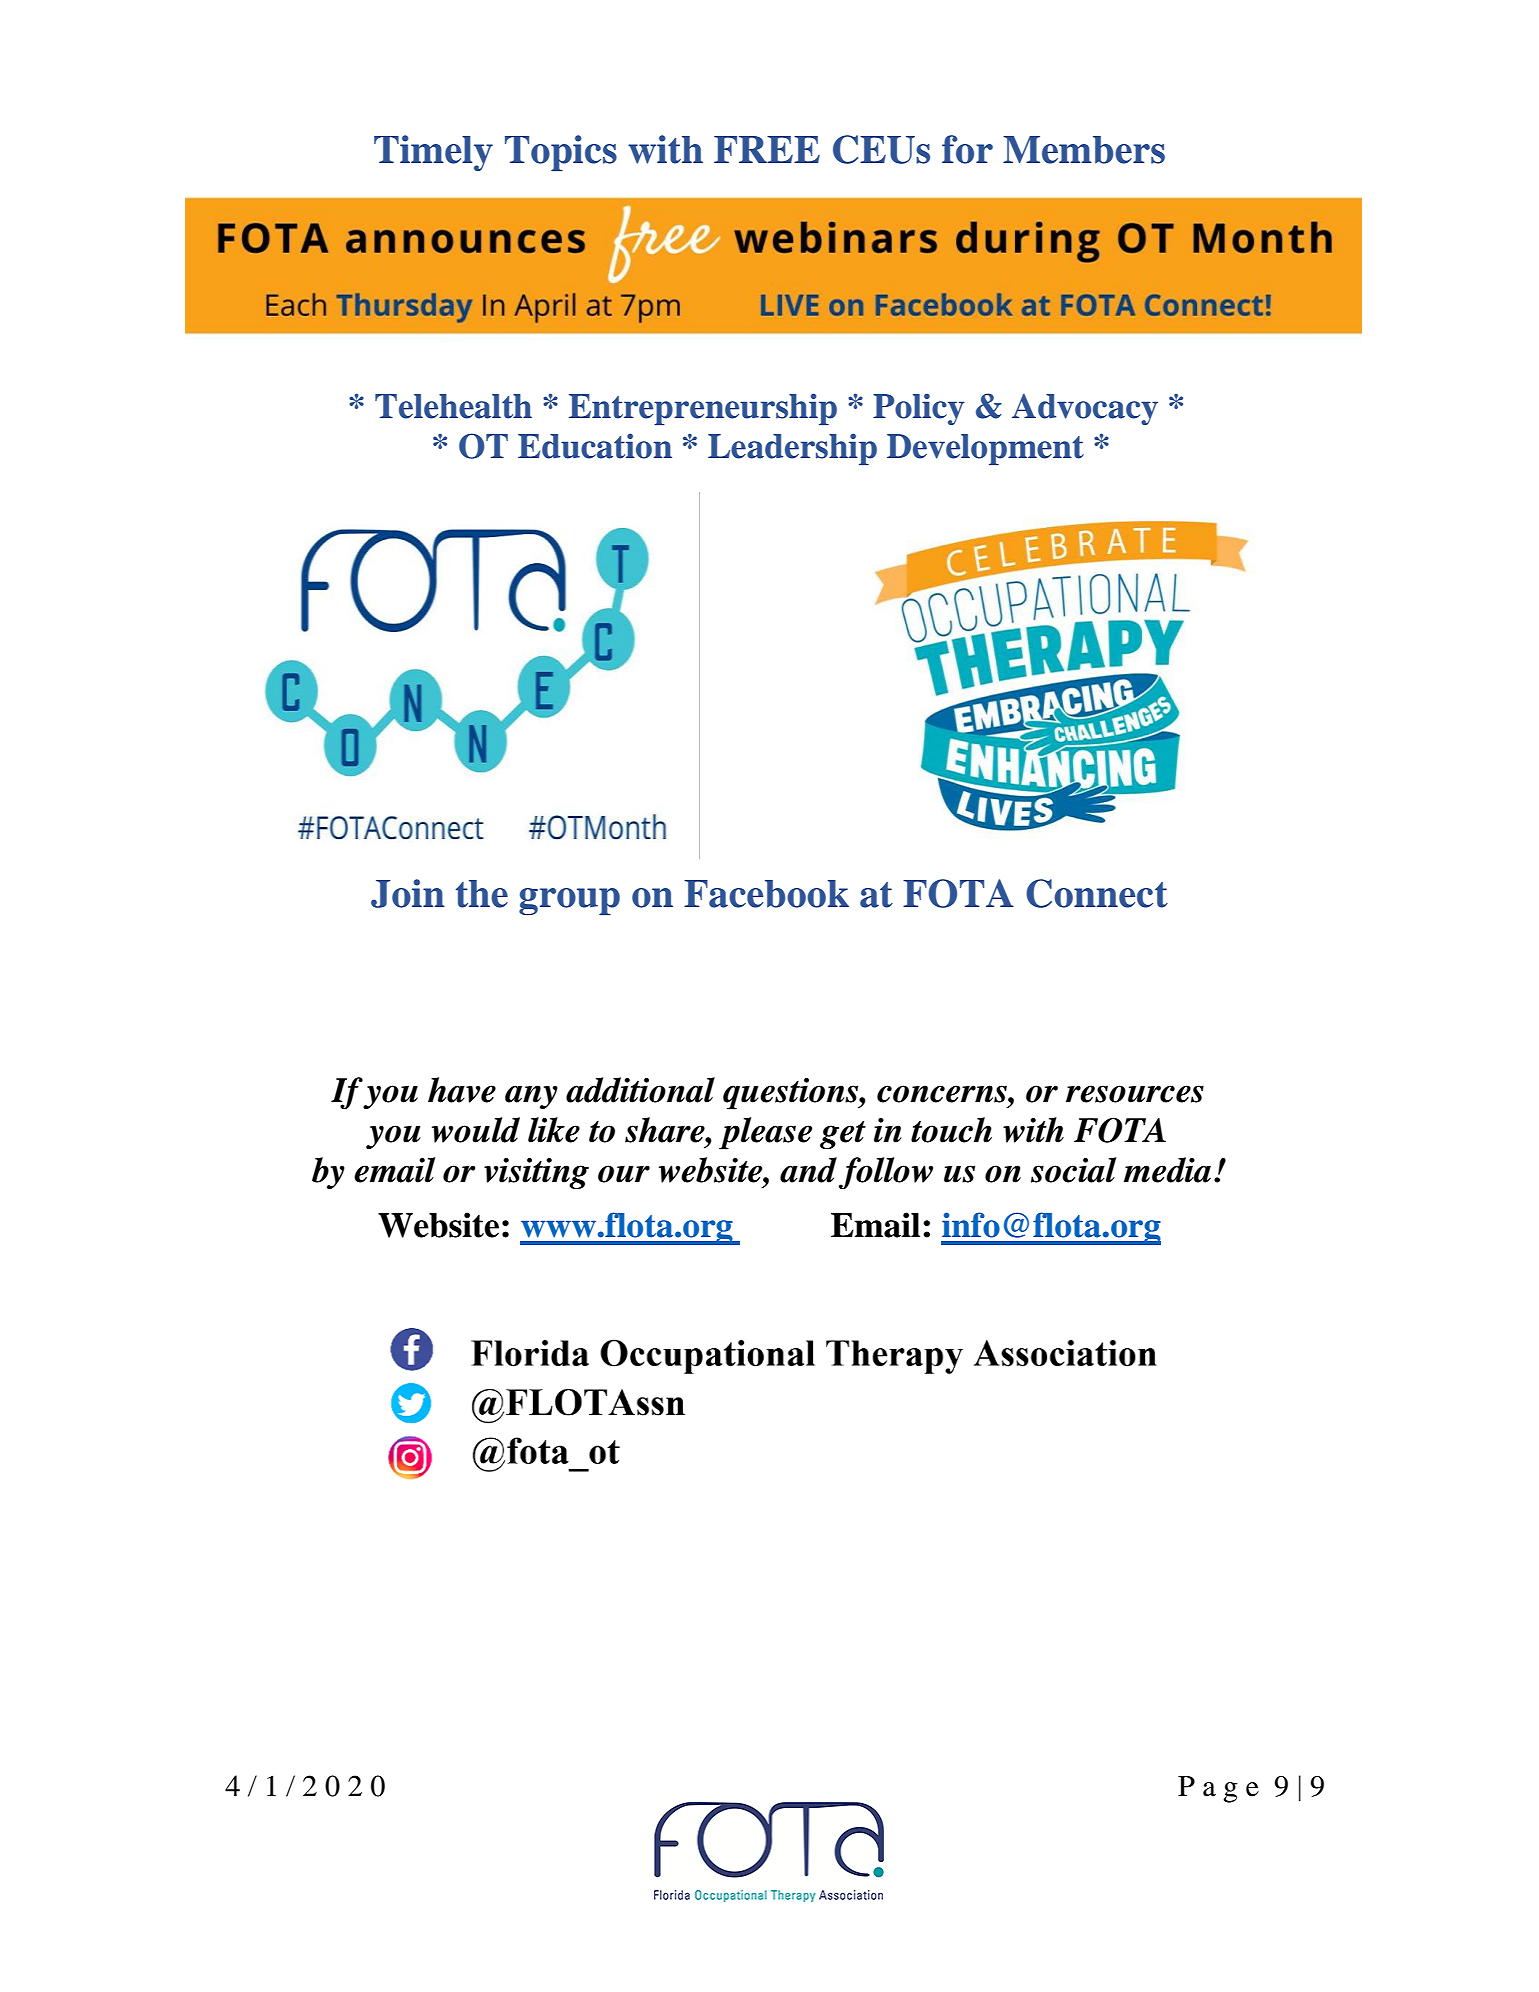  Describe the element at coordinates (1085, 409) in the screenshot. I see `Advocacy` at that location.
